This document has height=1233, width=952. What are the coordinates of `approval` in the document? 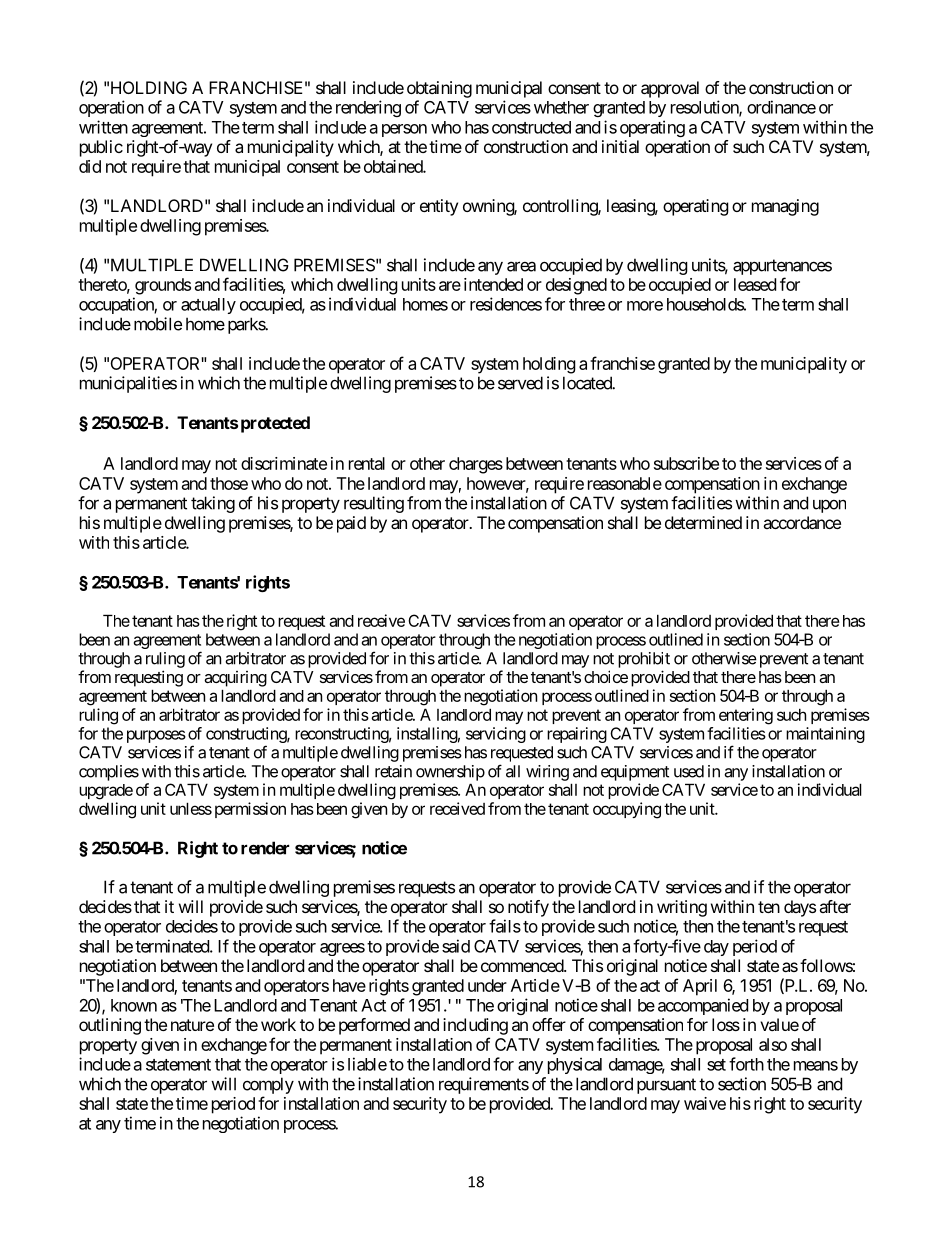 It's located at (670, 89).
